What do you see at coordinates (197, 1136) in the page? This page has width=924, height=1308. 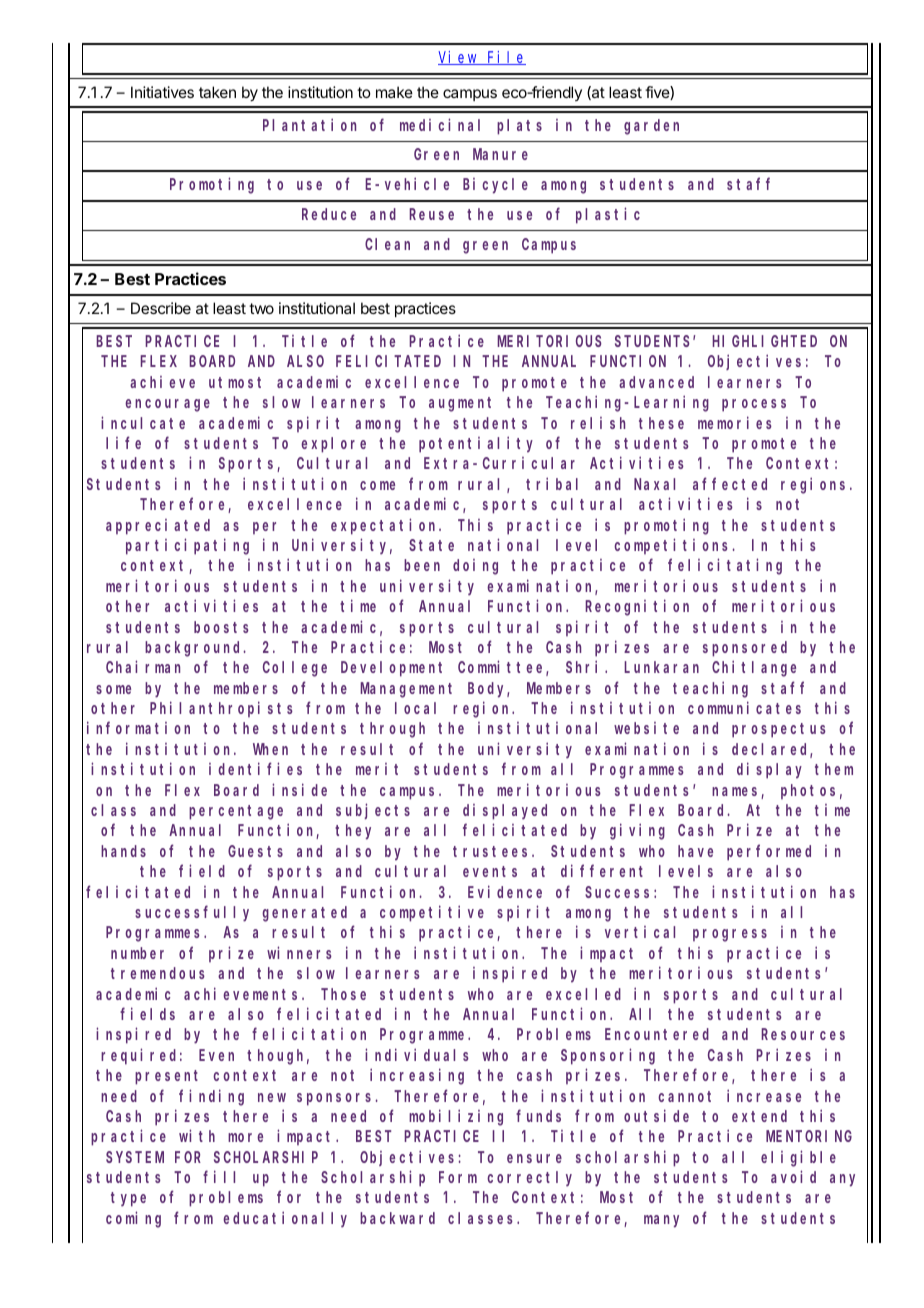 I see `with` at bounding box center [197, 1136].
